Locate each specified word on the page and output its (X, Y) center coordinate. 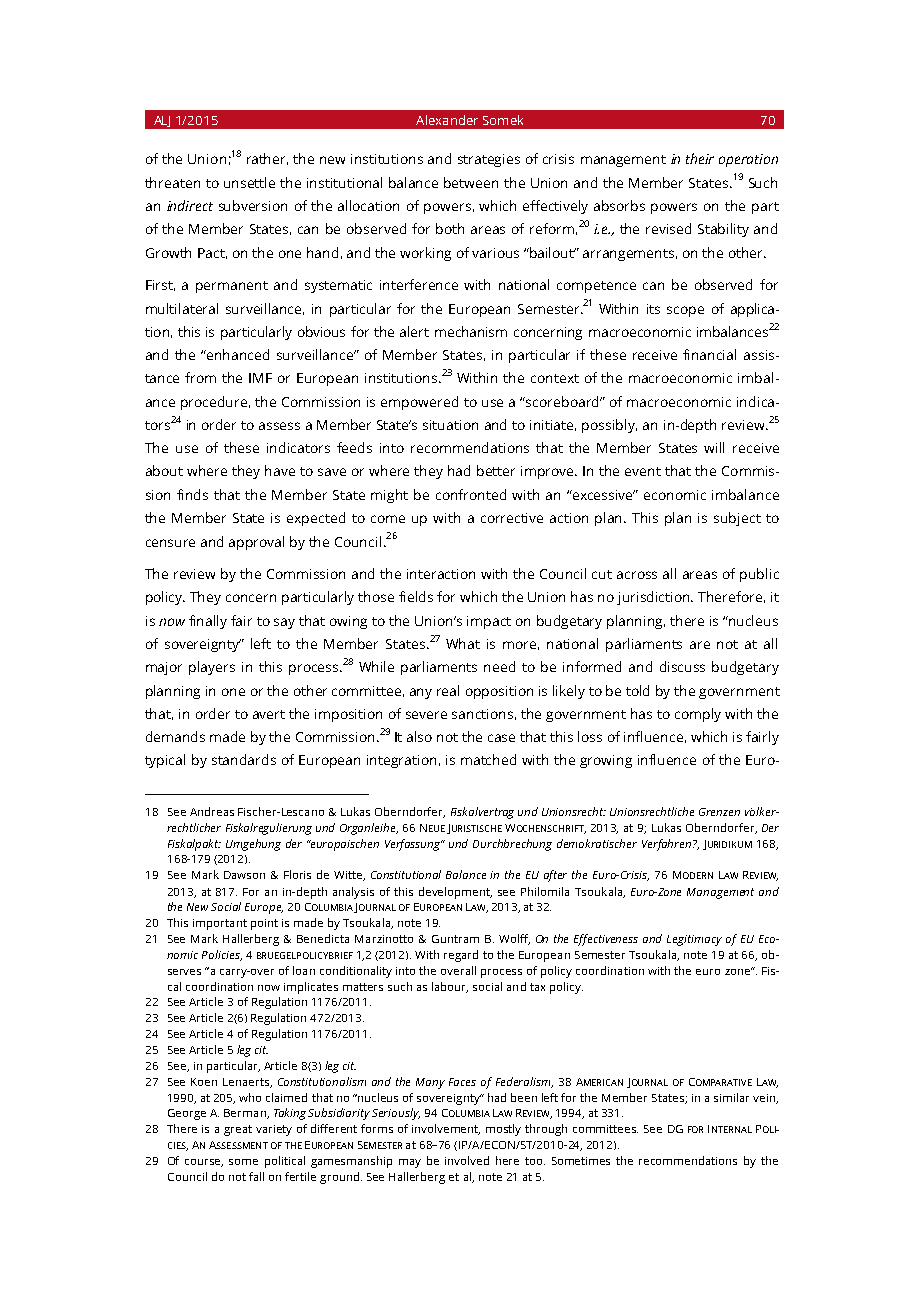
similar (731, 1097)
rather (267, 159)
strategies (489, 160)
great (238, 1130)
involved (467, 1160)
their (700, 158)
